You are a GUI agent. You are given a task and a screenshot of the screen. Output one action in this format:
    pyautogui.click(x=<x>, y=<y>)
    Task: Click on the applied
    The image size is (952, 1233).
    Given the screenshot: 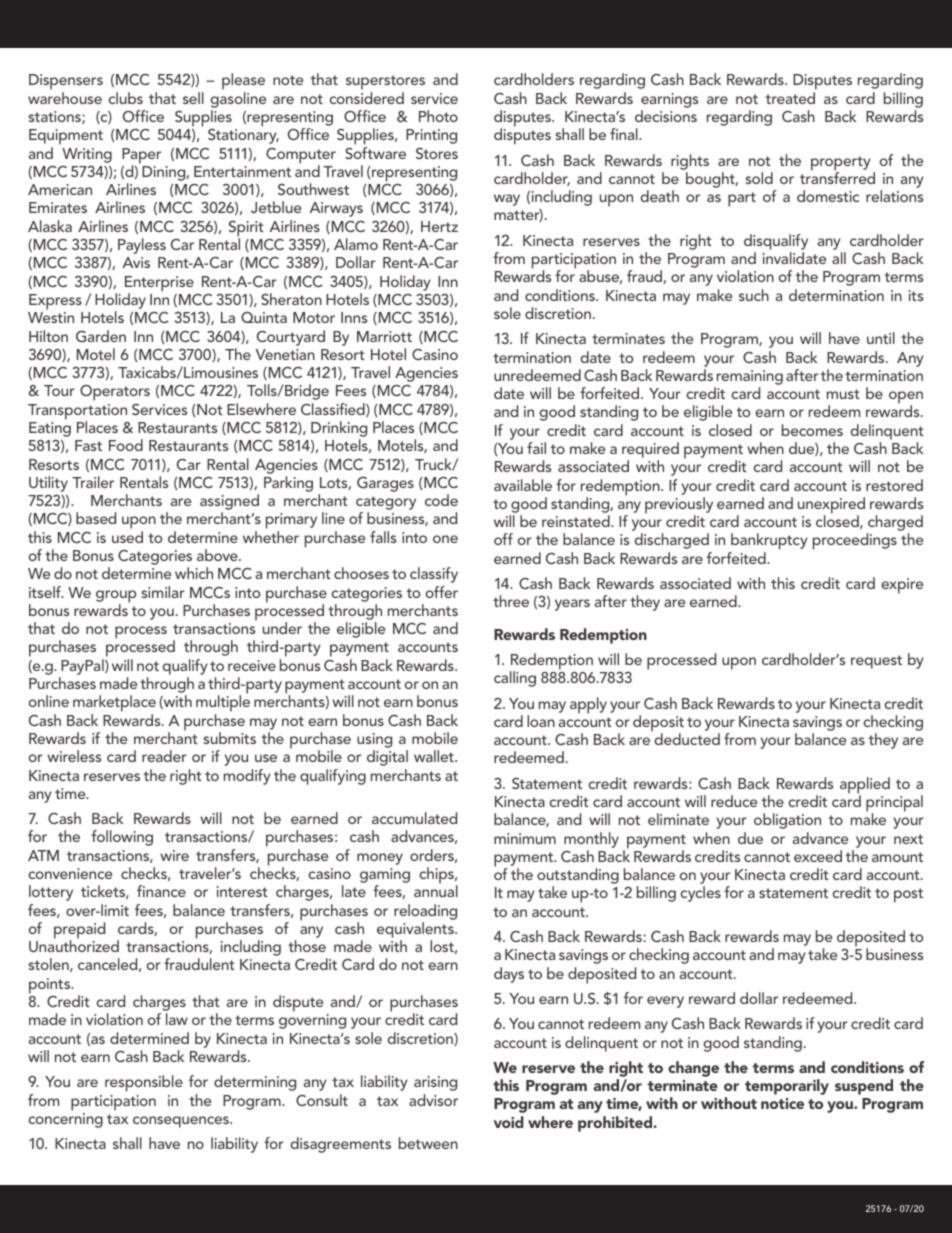 What is the action you would take?
    pyautogui.click(x=865, y=786)
